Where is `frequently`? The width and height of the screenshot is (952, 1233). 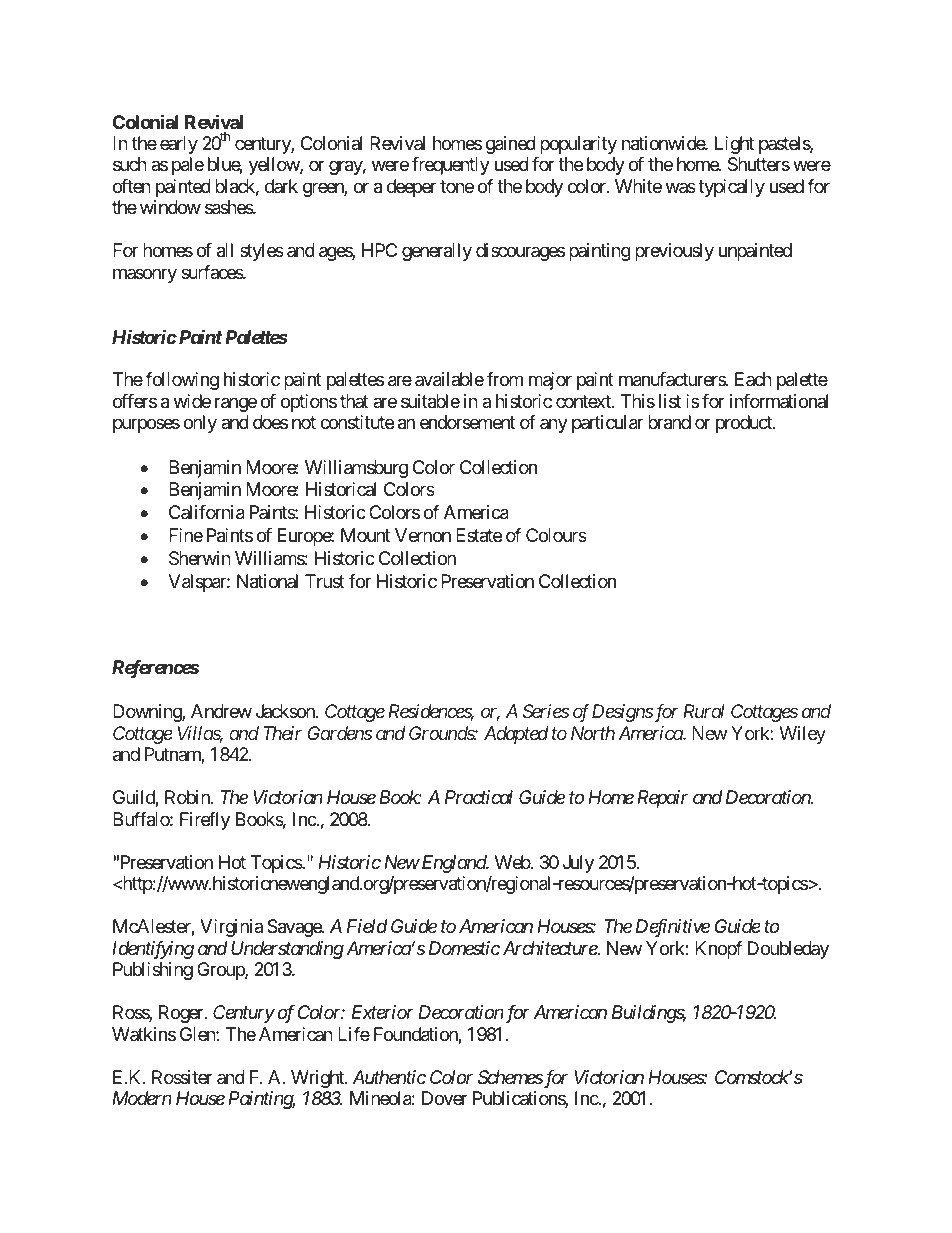
frequently is located at coordinates (451, 166).
